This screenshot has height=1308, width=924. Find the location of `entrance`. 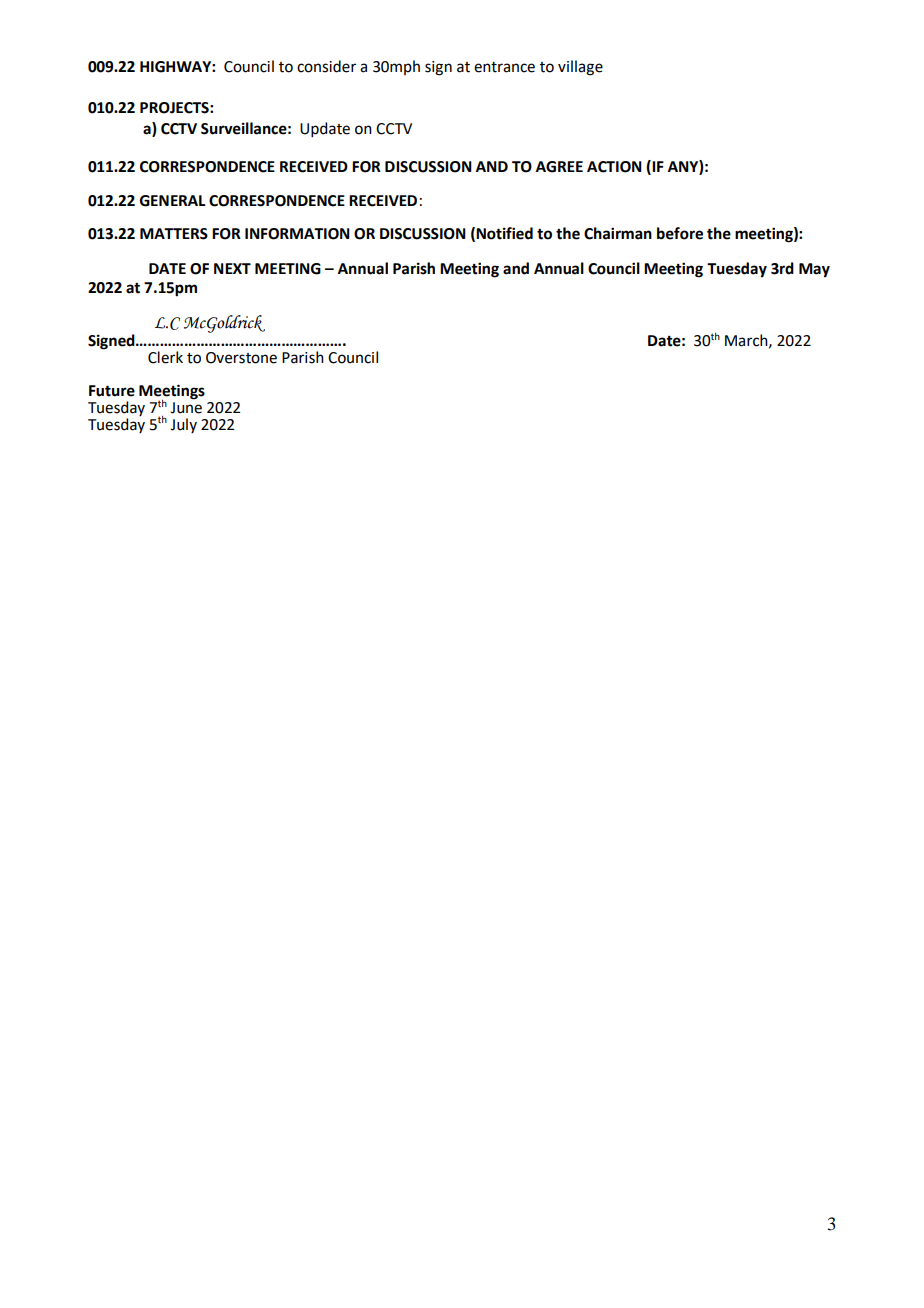

entrance is located at coordinates (504, 67).
